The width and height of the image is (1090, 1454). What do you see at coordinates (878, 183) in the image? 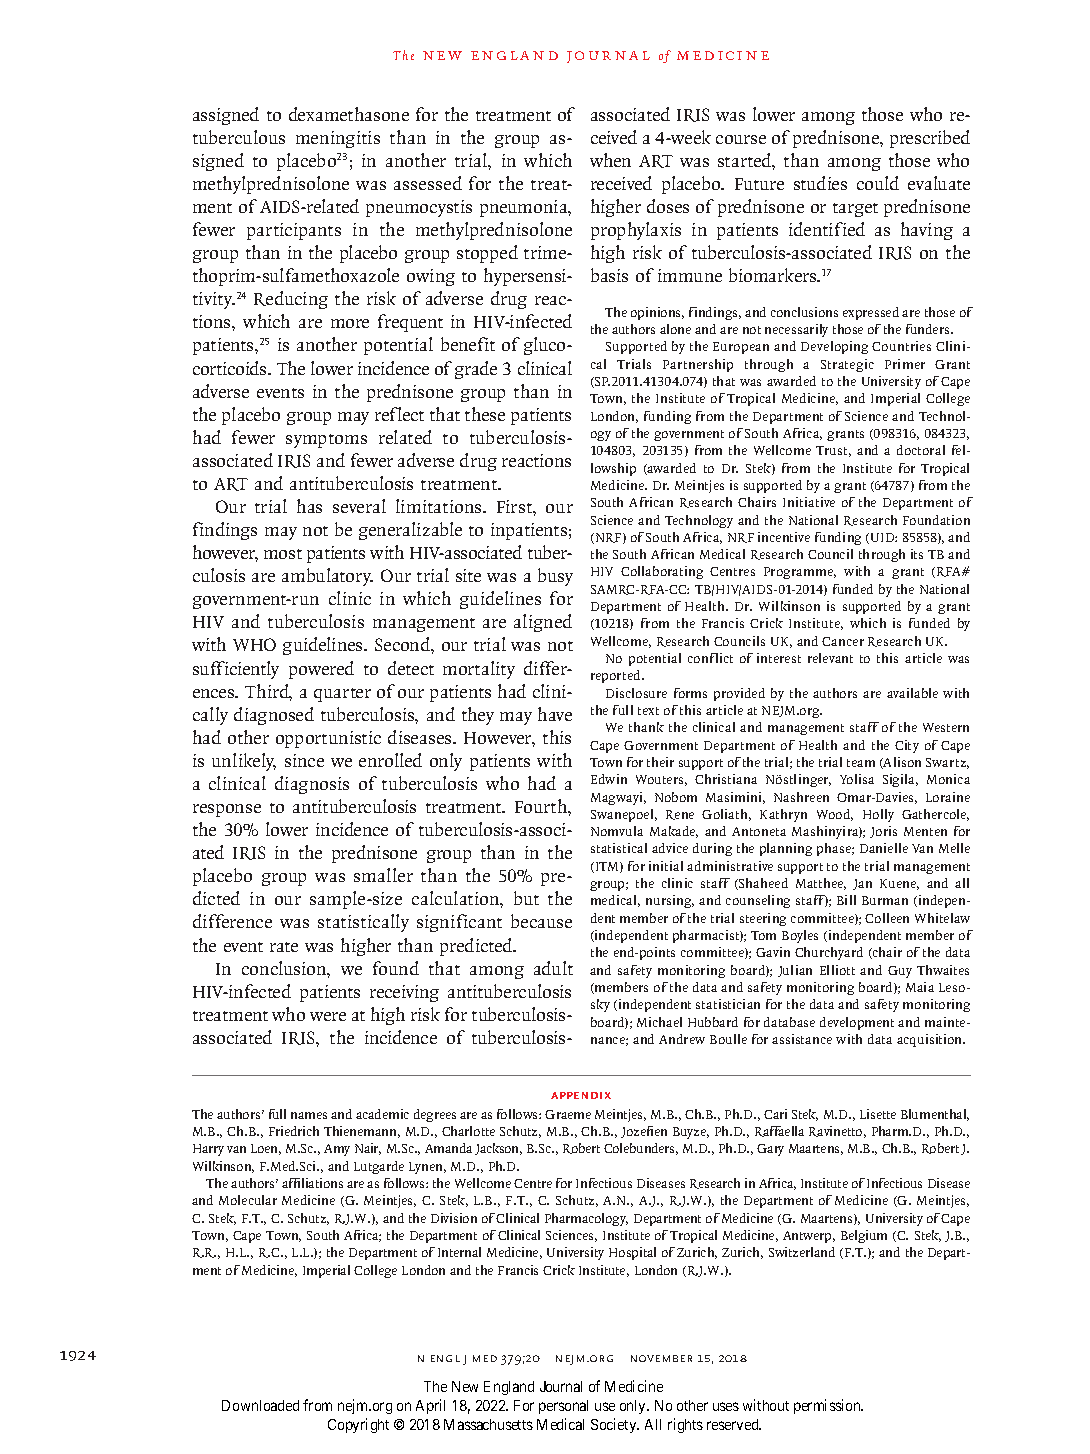
I see `could` at bounding box center [878, 183].
